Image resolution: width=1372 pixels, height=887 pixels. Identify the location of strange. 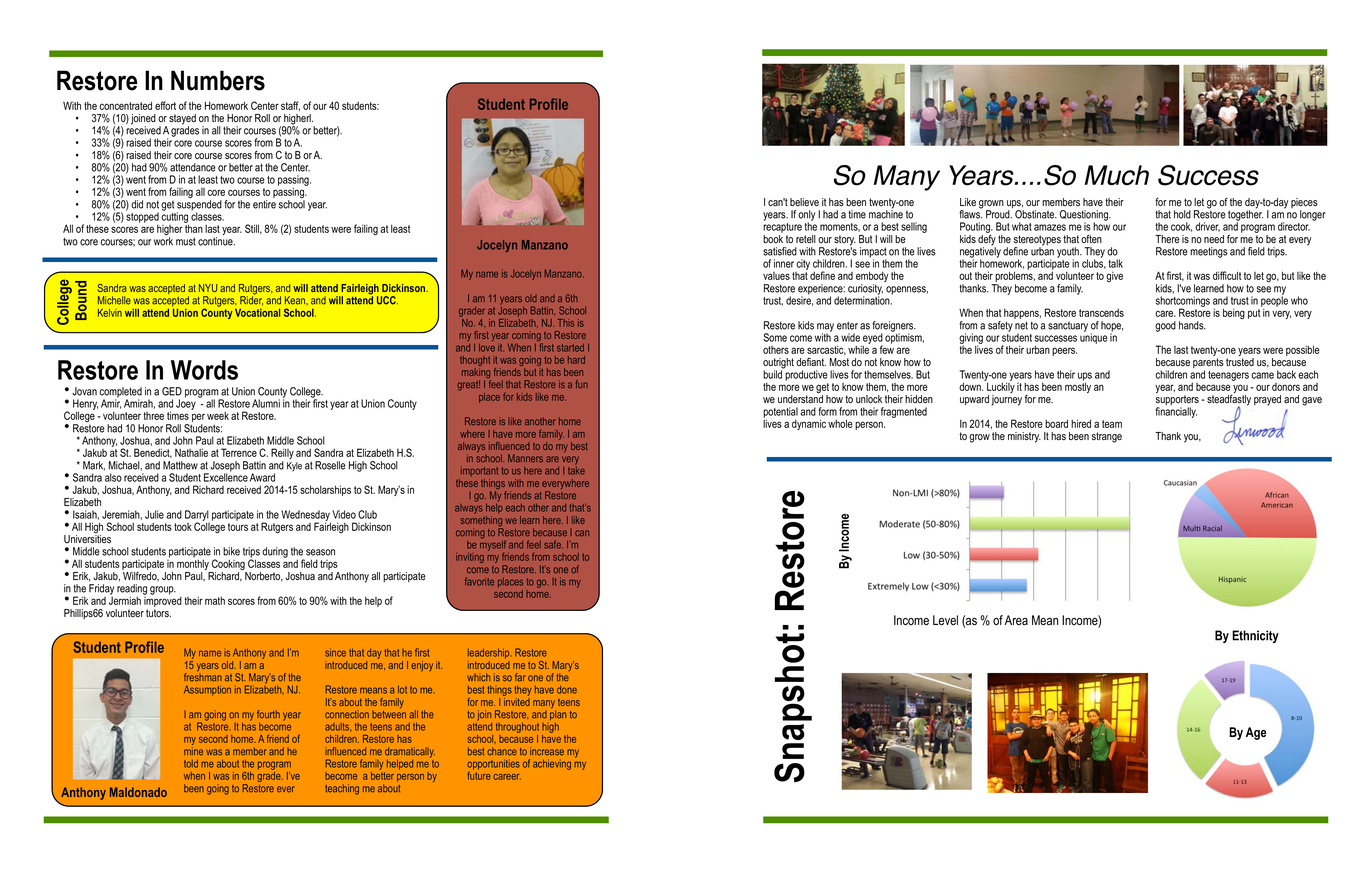
(1107, 437).
